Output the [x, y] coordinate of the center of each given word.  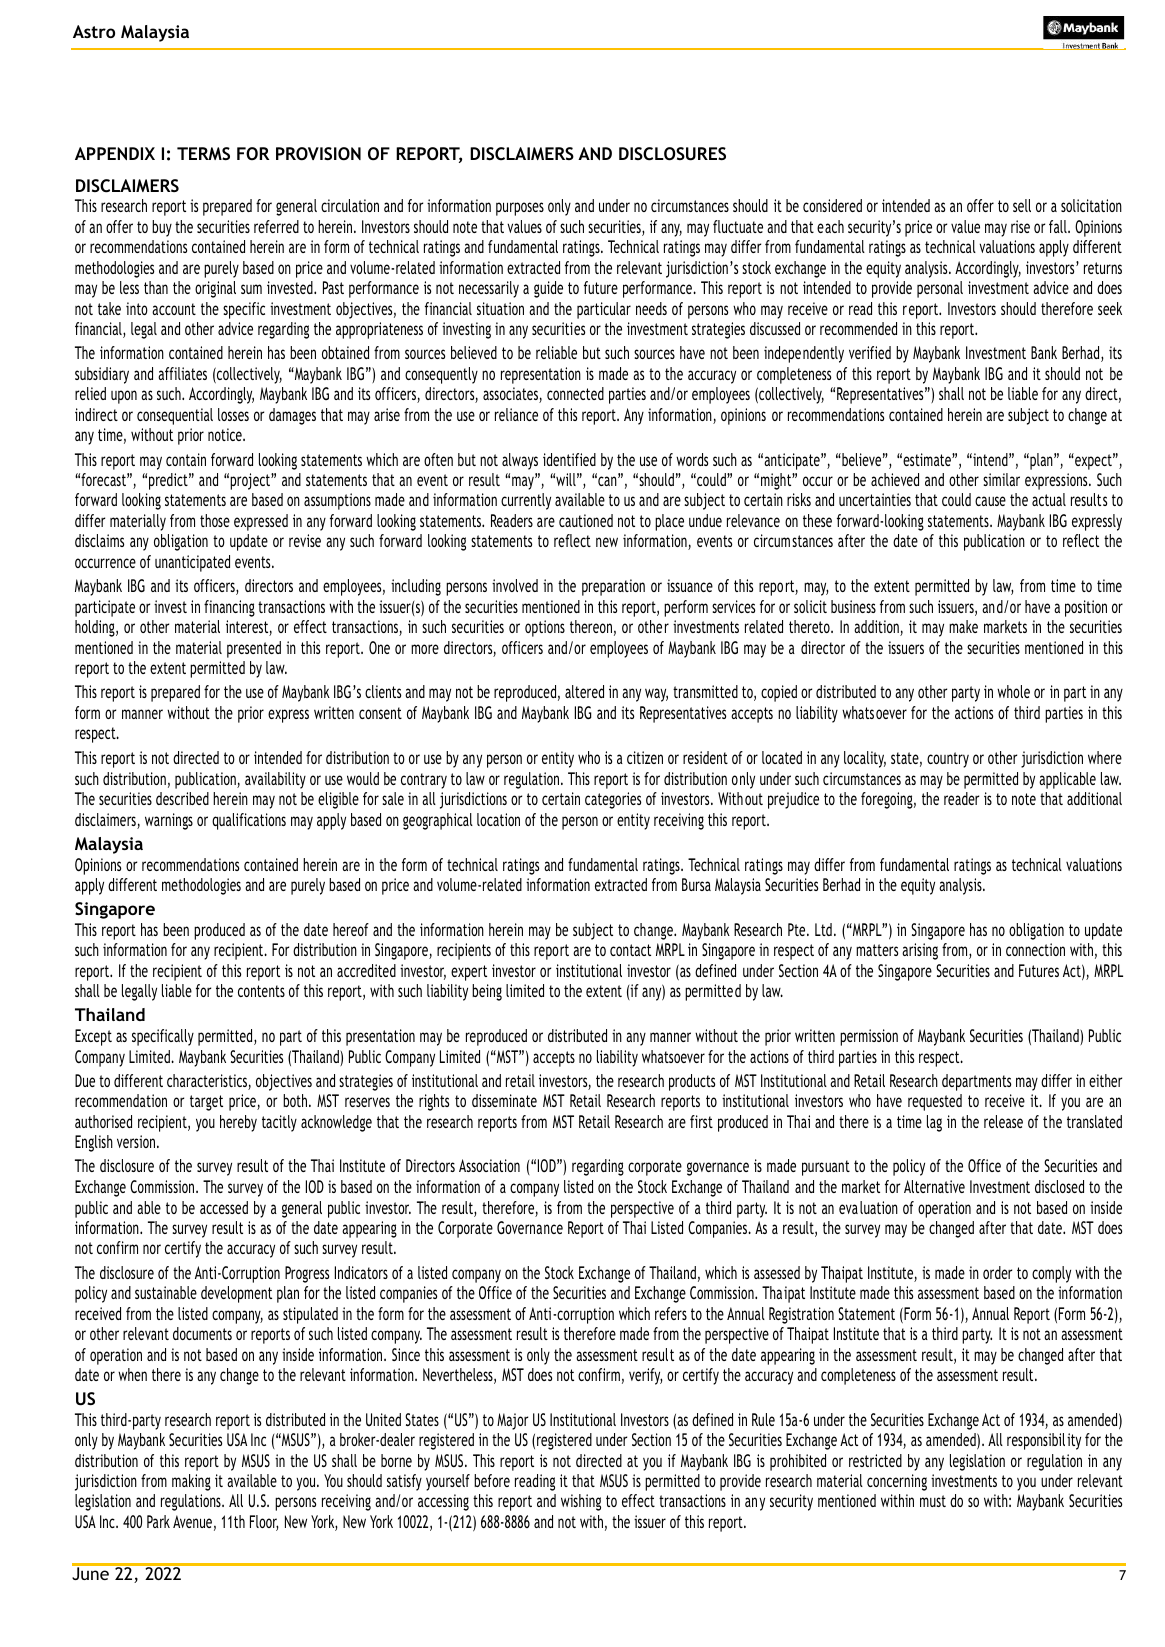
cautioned [586, 520]
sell [1022, 205]
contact [630, 950]
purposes [520, 209]
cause [990, 501]
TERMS [203, 153]
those [215, 520]
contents [261, 991]
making [191, 1482]
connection [1035, 949]
